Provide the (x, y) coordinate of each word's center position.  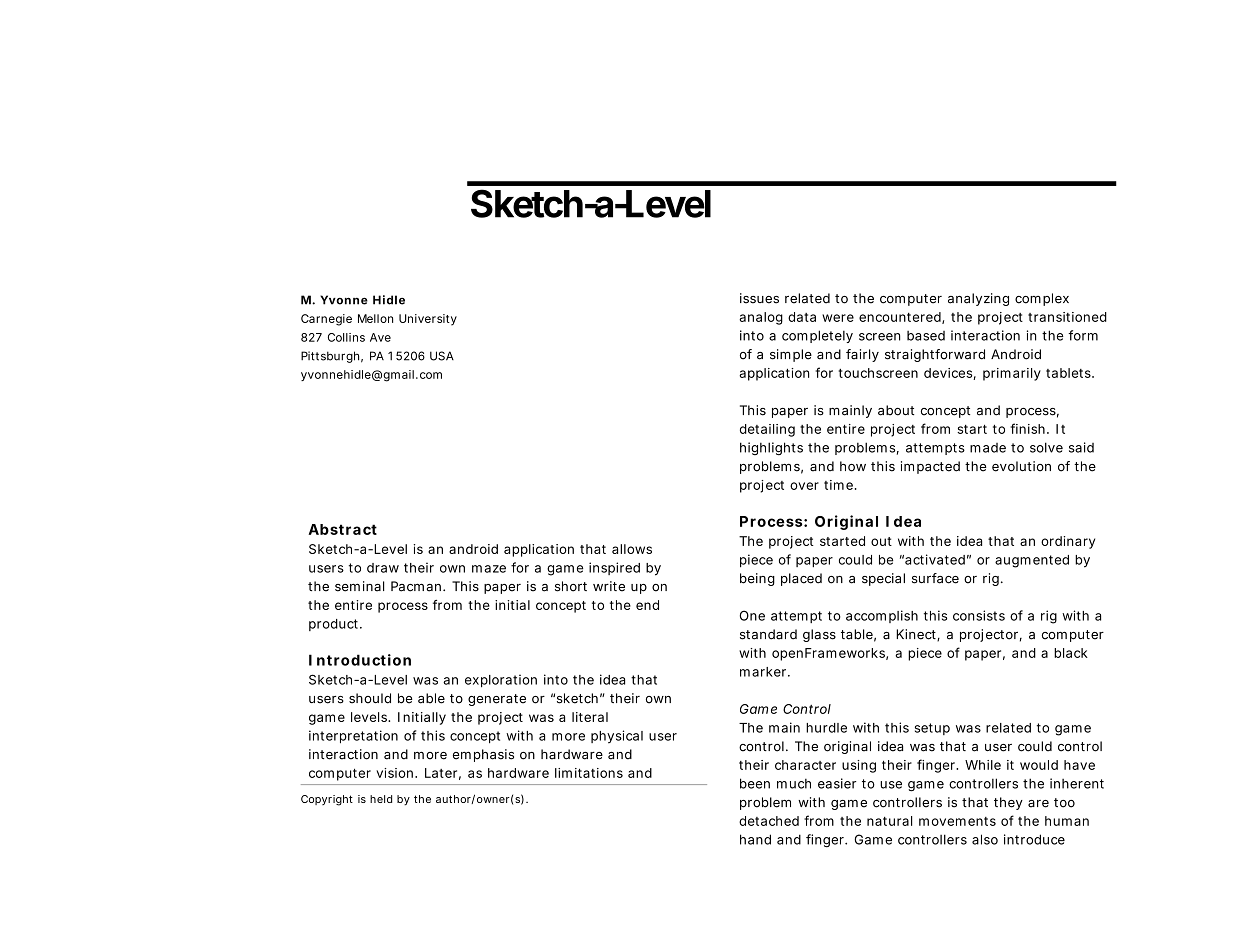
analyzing (978, 299)
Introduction (360, 660)
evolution (1021, 466)
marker (764, 672)
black (1071, 653)
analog (761, 318)
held (381, 799)
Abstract (342, 529)
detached (769, 821)
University (428, 320)
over (804, 486)
